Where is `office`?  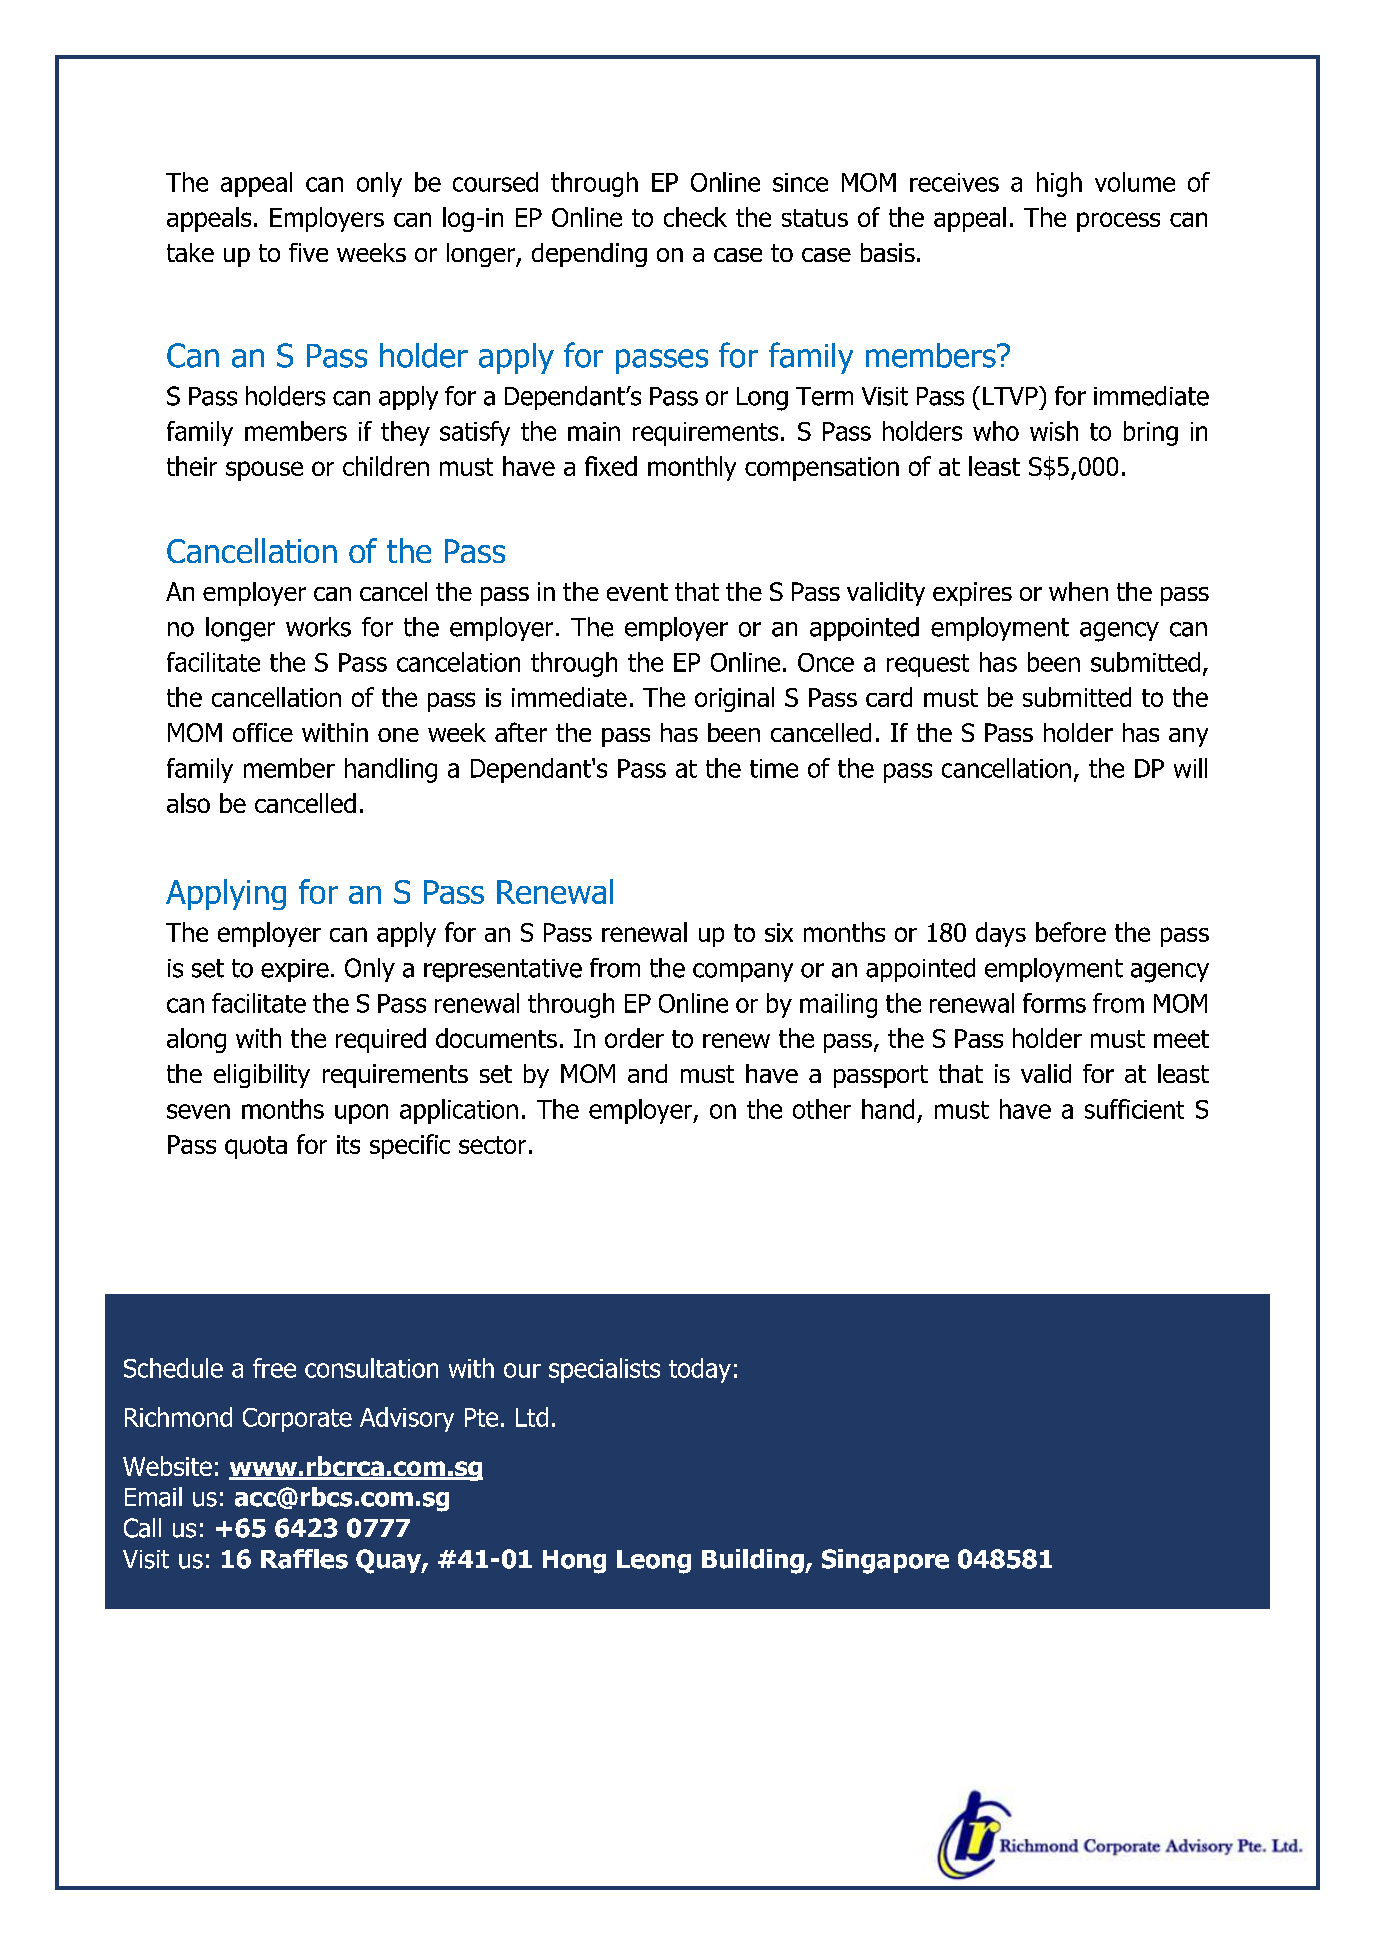 office is located at coordinates (263, 732).
